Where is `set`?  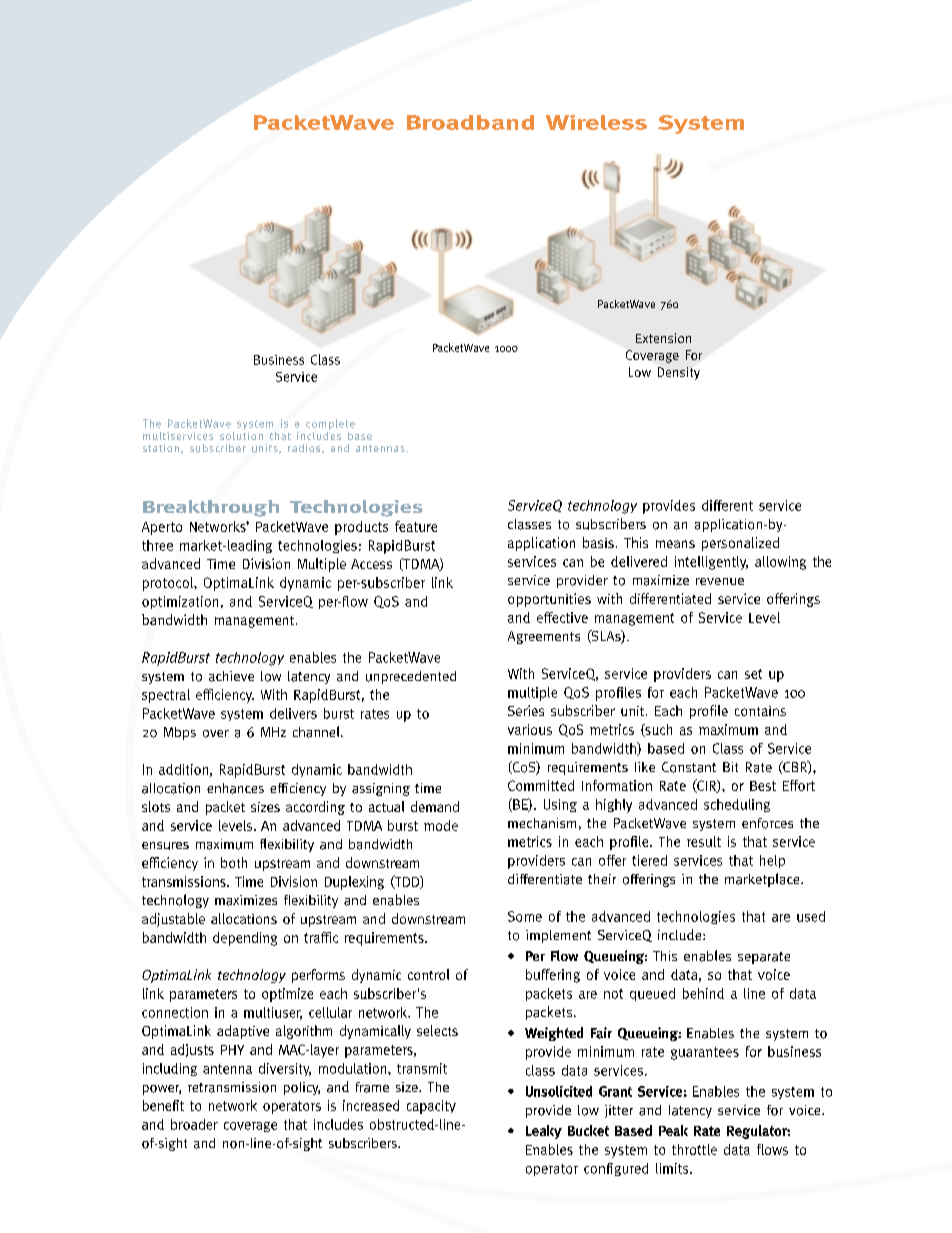
set is located at coordinates (753, 674).
